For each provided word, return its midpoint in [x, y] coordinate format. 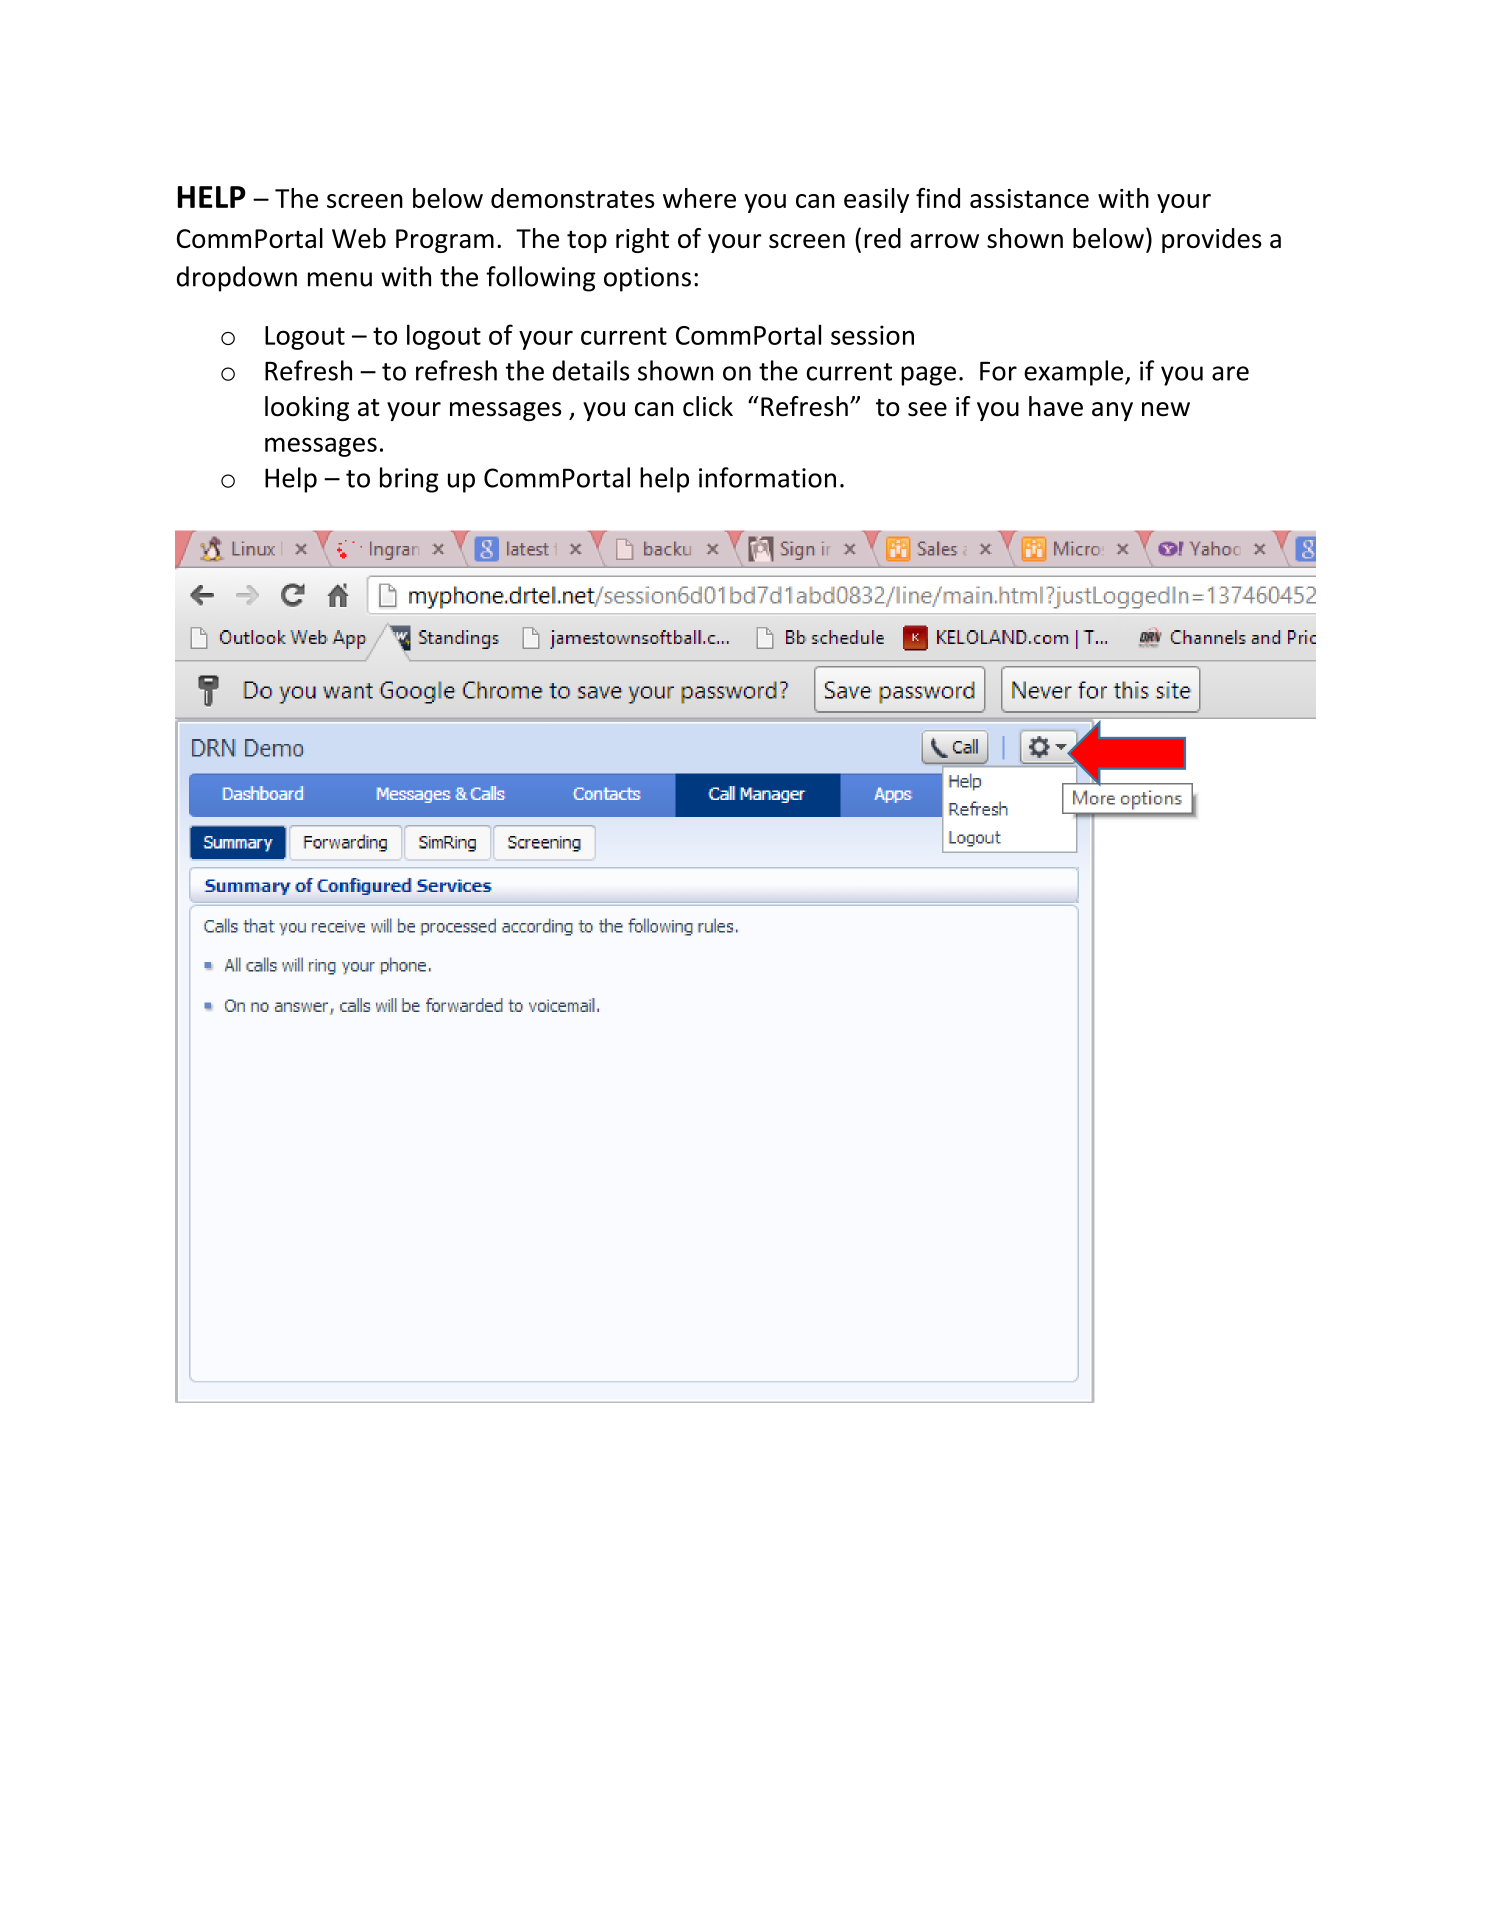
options [647, 279]
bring [409, 480]
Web [359, 238]
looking [307, 408]
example [1075, 373]
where [699, 198]
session [872, 335]
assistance [1029, 198]
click [708, 406]
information [767, 477]
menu [340, 279]
